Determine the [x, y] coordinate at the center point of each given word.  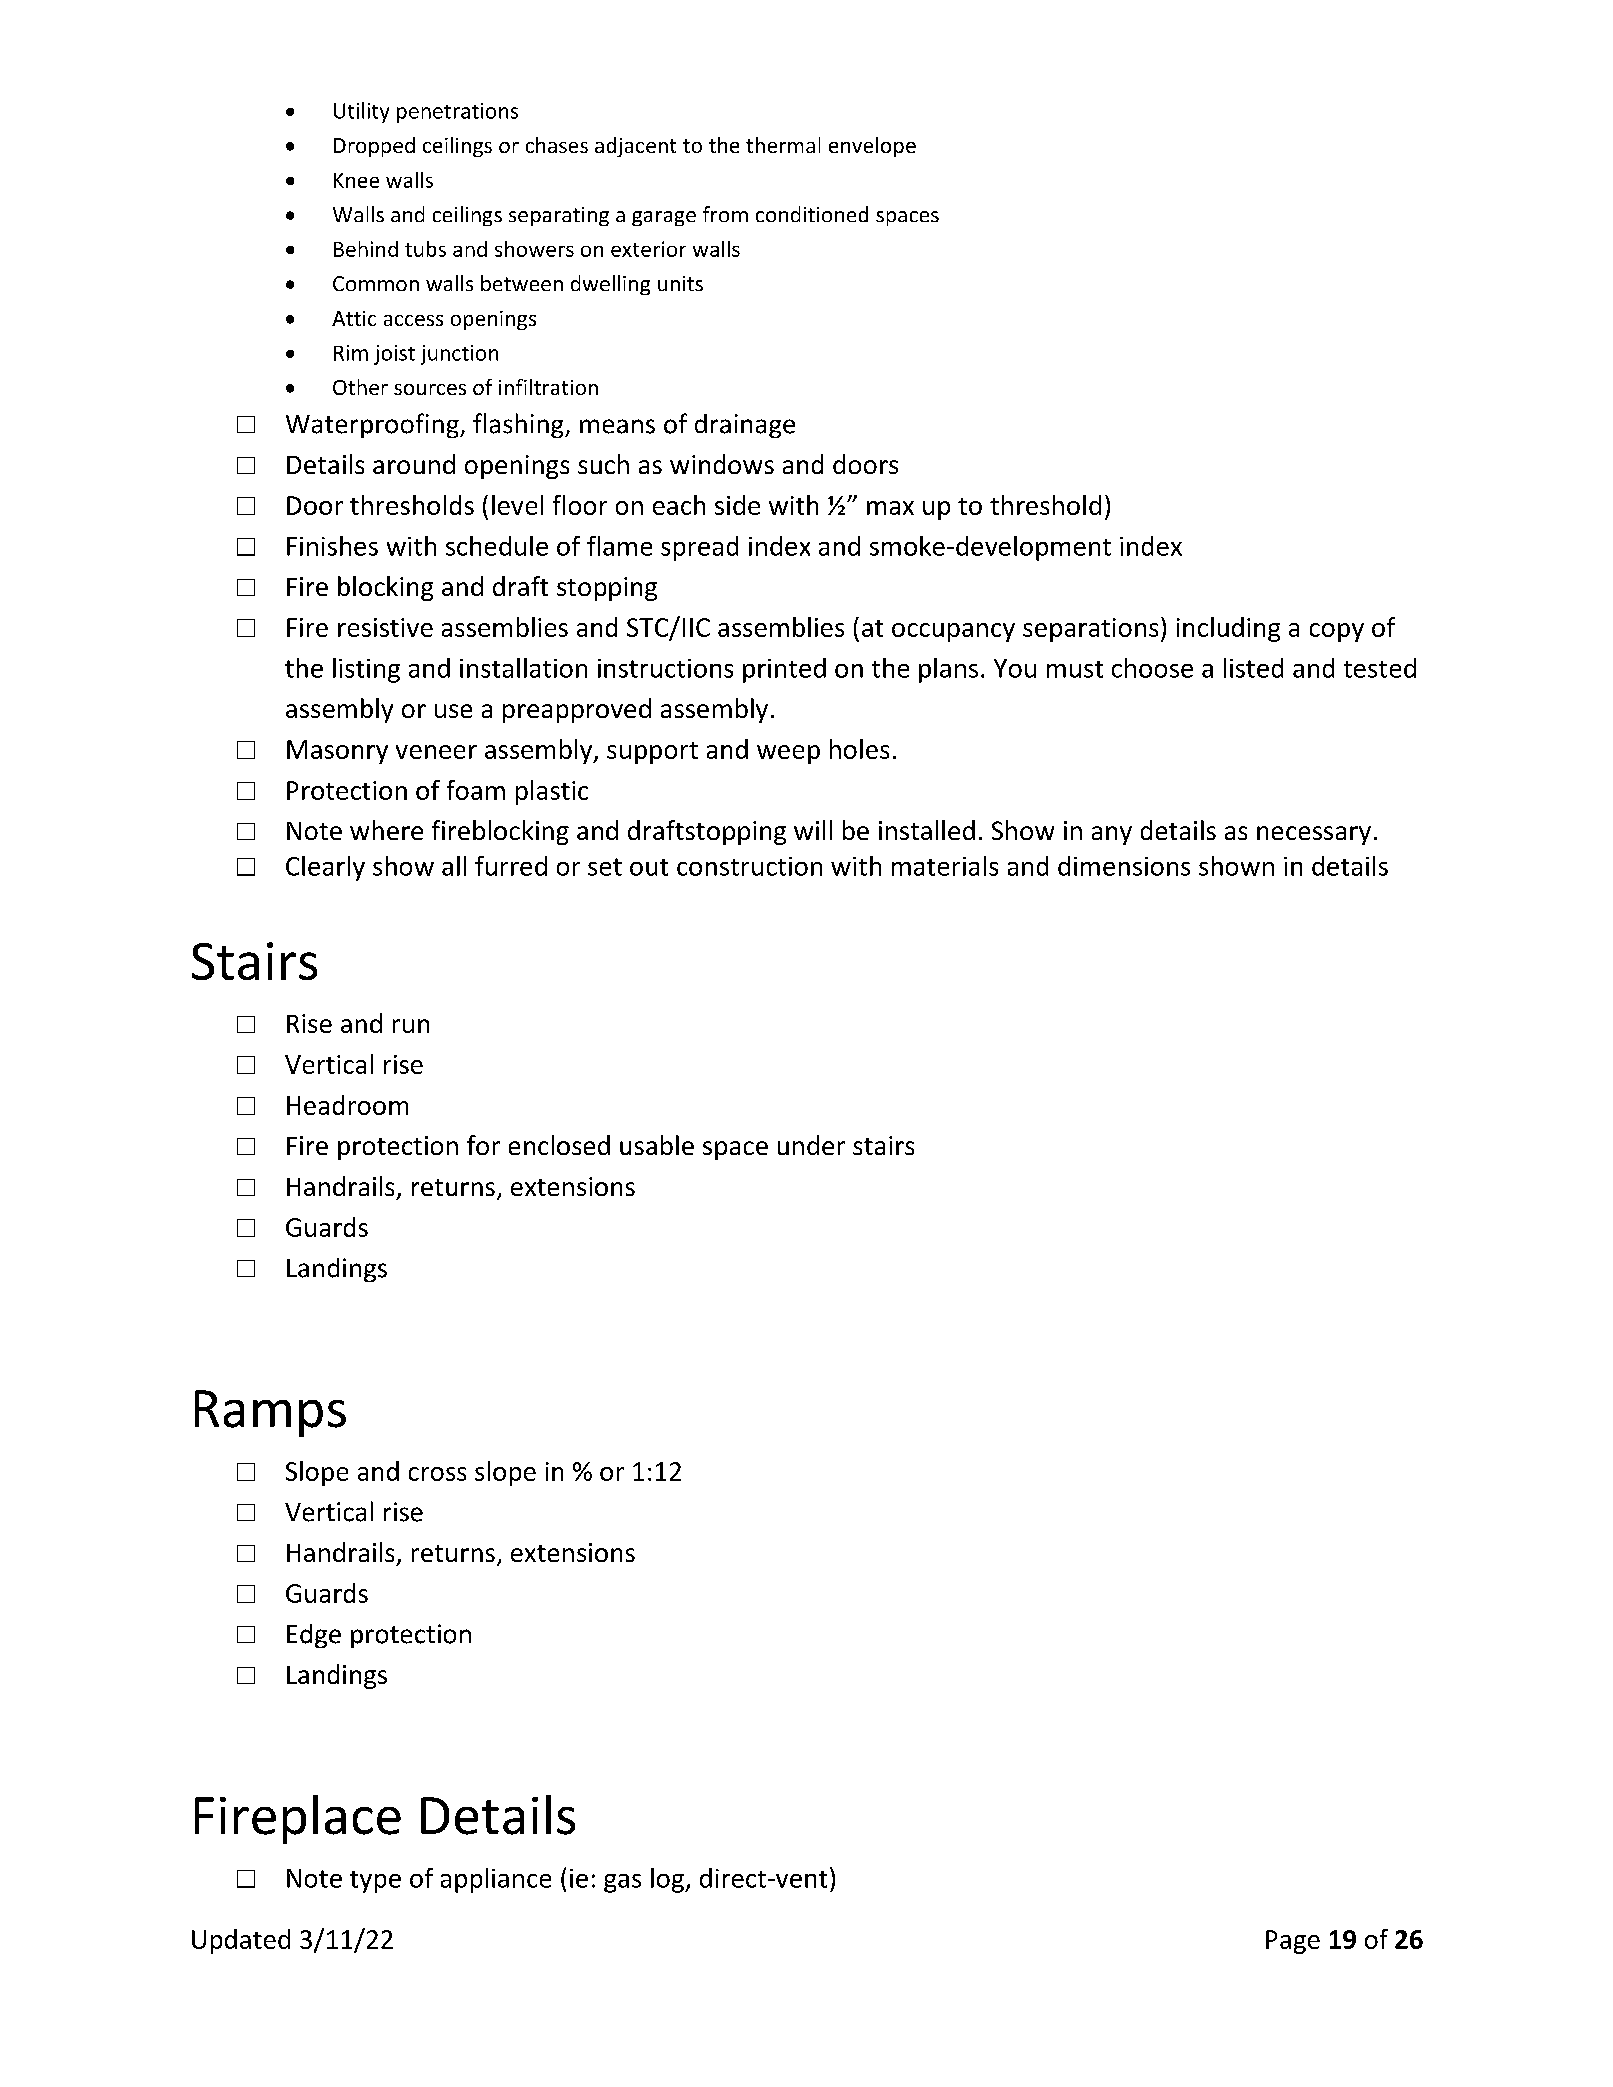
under [811, 1145]
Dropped [374, 147]
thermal [783, 145]
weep [788, 754]
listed [1253, 668]
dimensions [1124, 866]
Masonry [337, 752]
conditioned [812, 214]
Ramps [270, 1413]
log [668, 1880]
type [375, 1882]
